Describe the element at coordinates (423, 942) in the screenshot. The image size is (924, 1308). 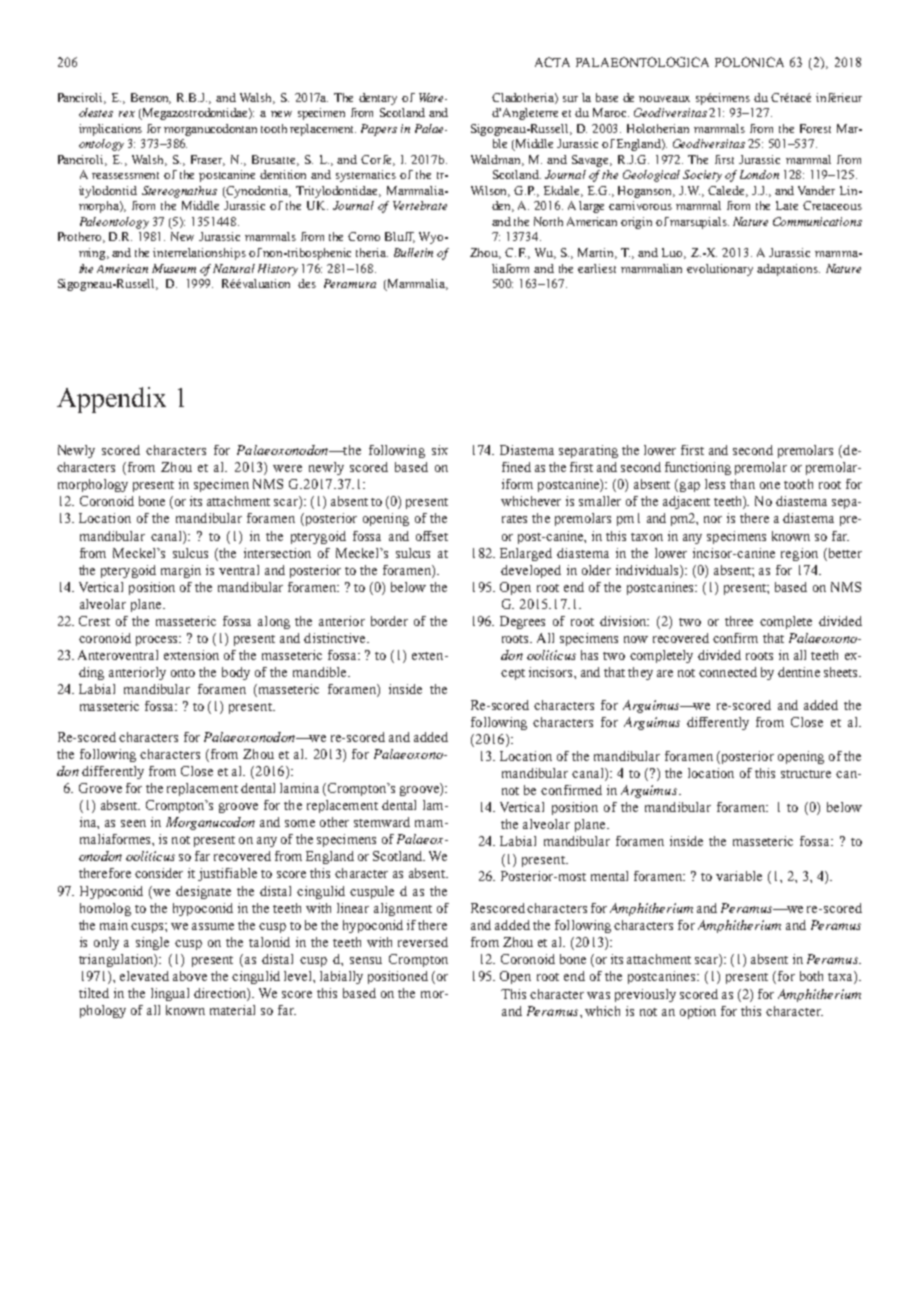
I see `reversed` at that location.
